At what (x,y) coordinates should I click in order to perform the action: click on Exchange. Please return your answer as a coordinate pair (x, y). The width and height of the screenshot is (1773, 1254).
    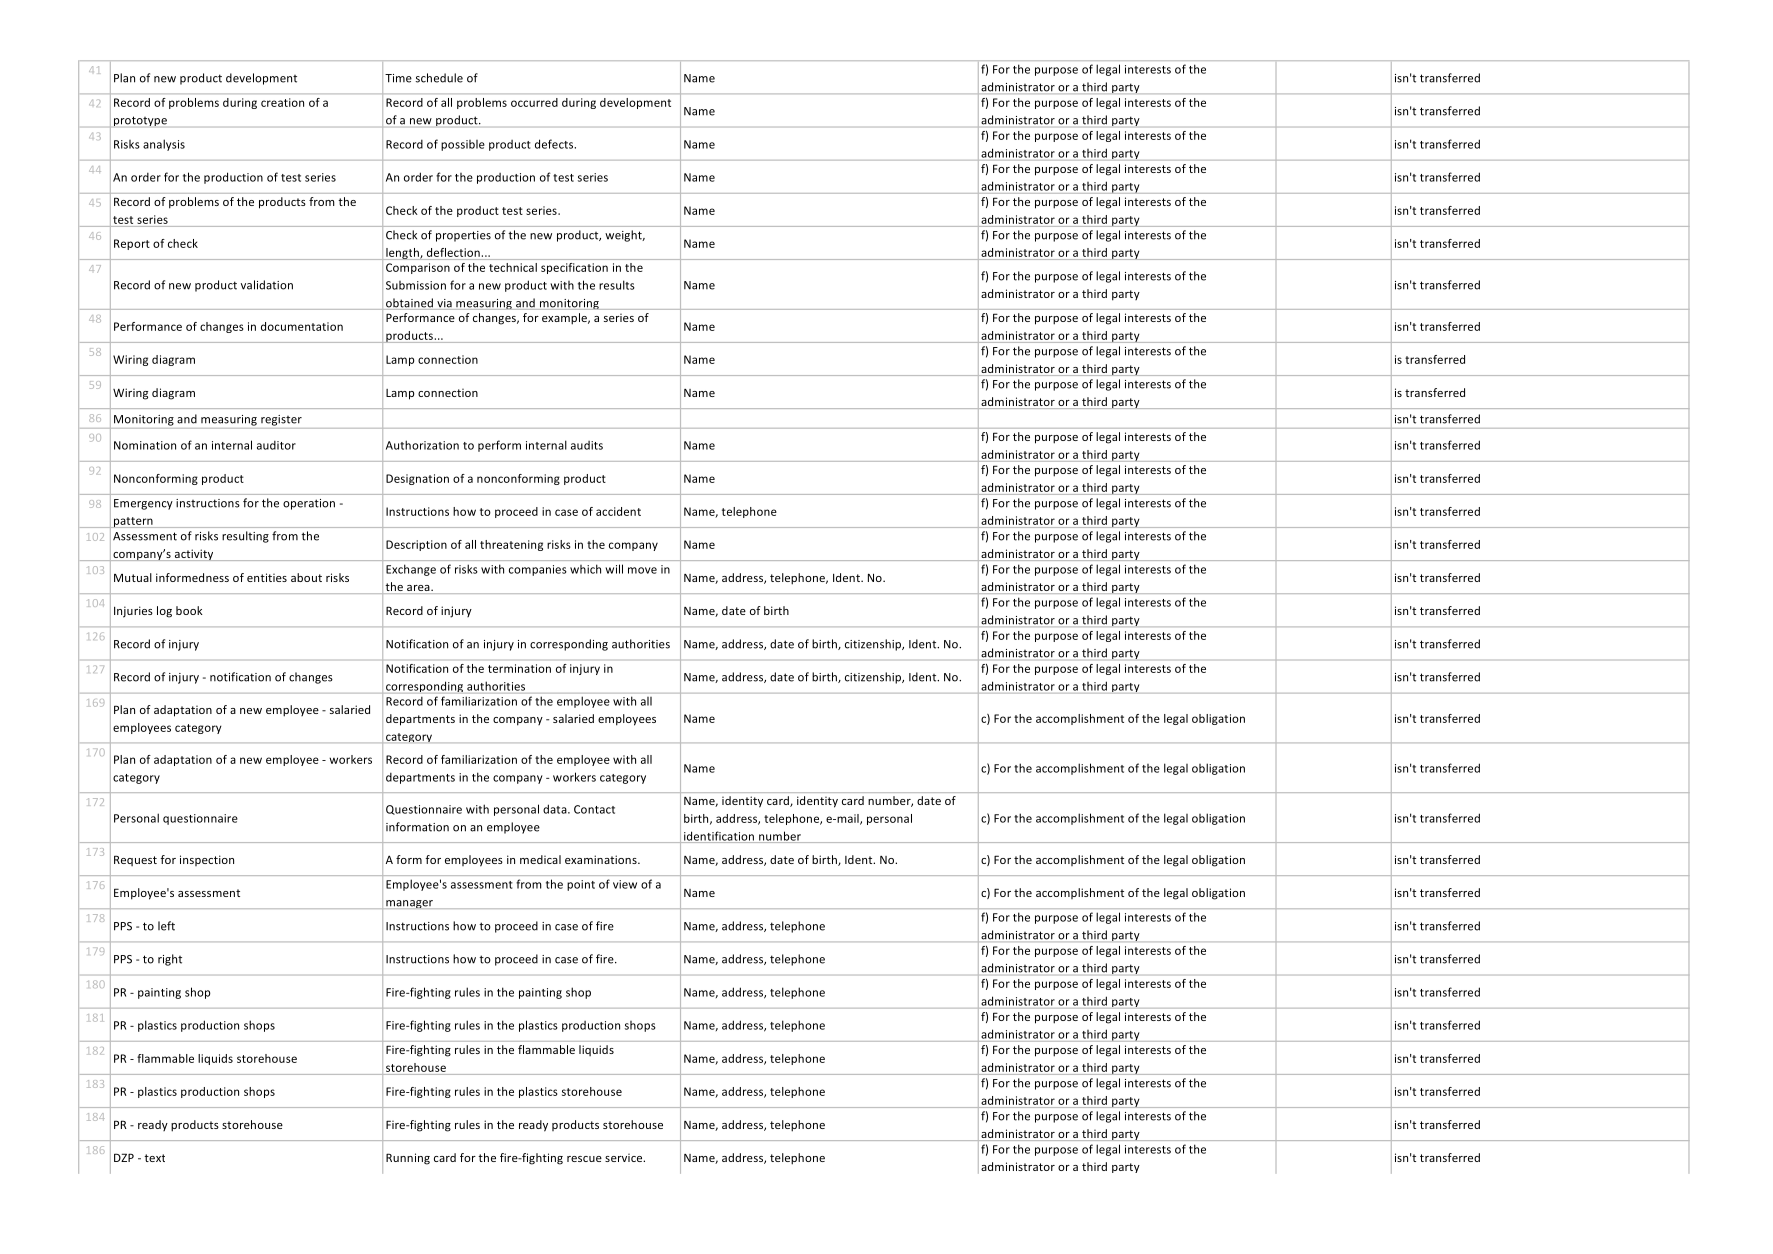
    Looking at the image, I should click on (411, 570).
